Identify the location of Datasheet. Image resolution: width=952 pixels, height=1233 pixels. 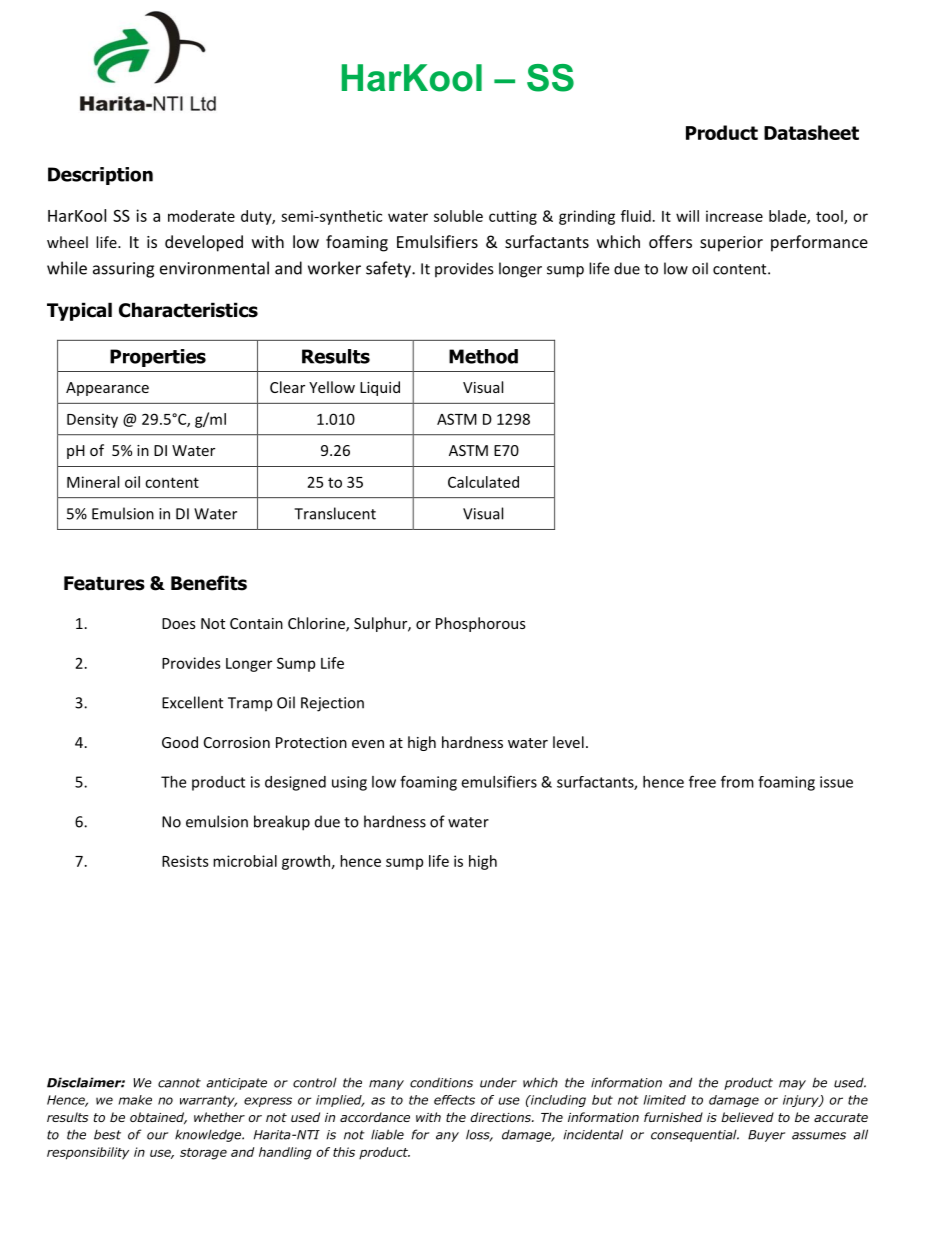
(811, 132).
